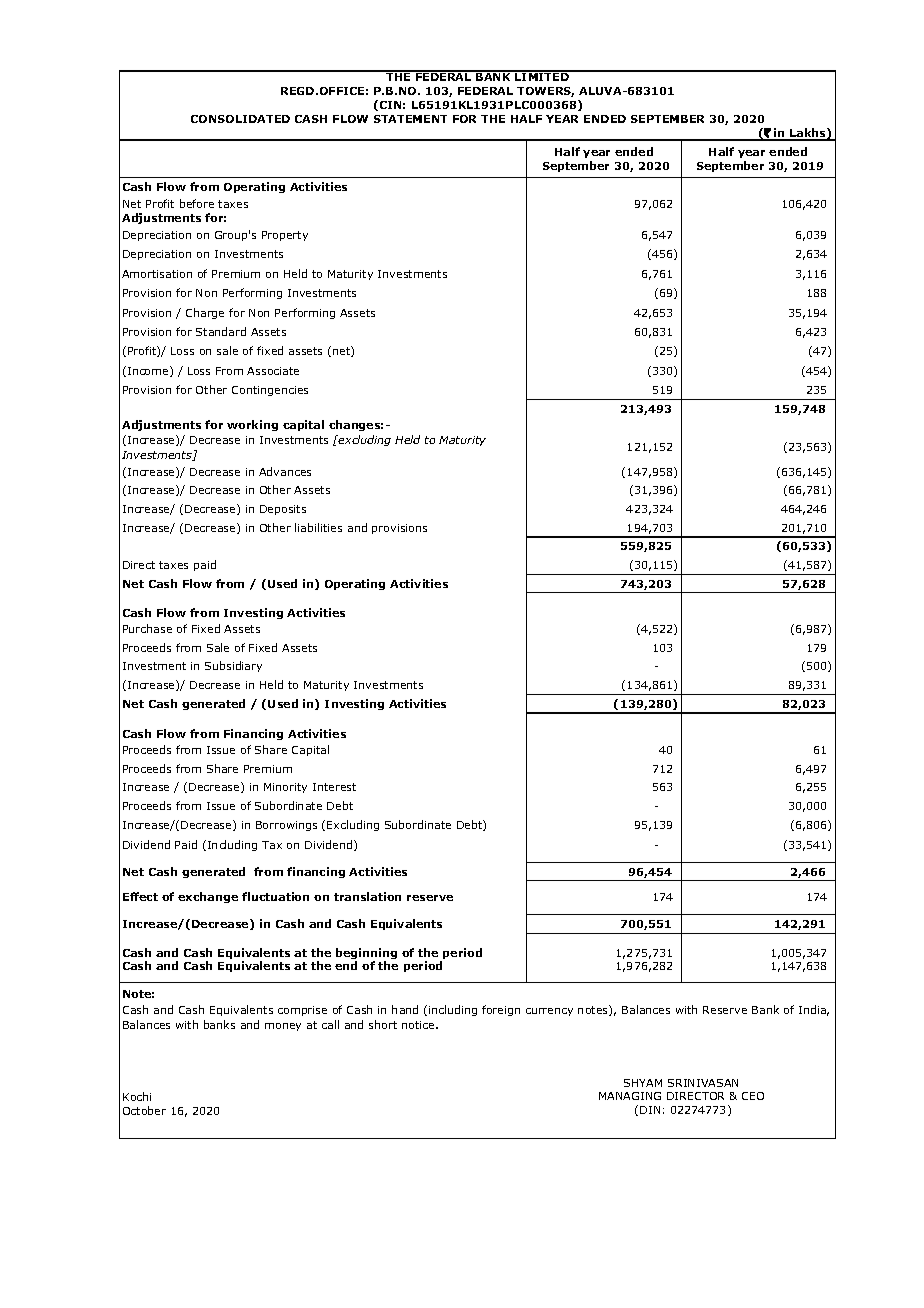 The height and width of the document is (1308, 924). I want to click on Property, so click(285, 236).
